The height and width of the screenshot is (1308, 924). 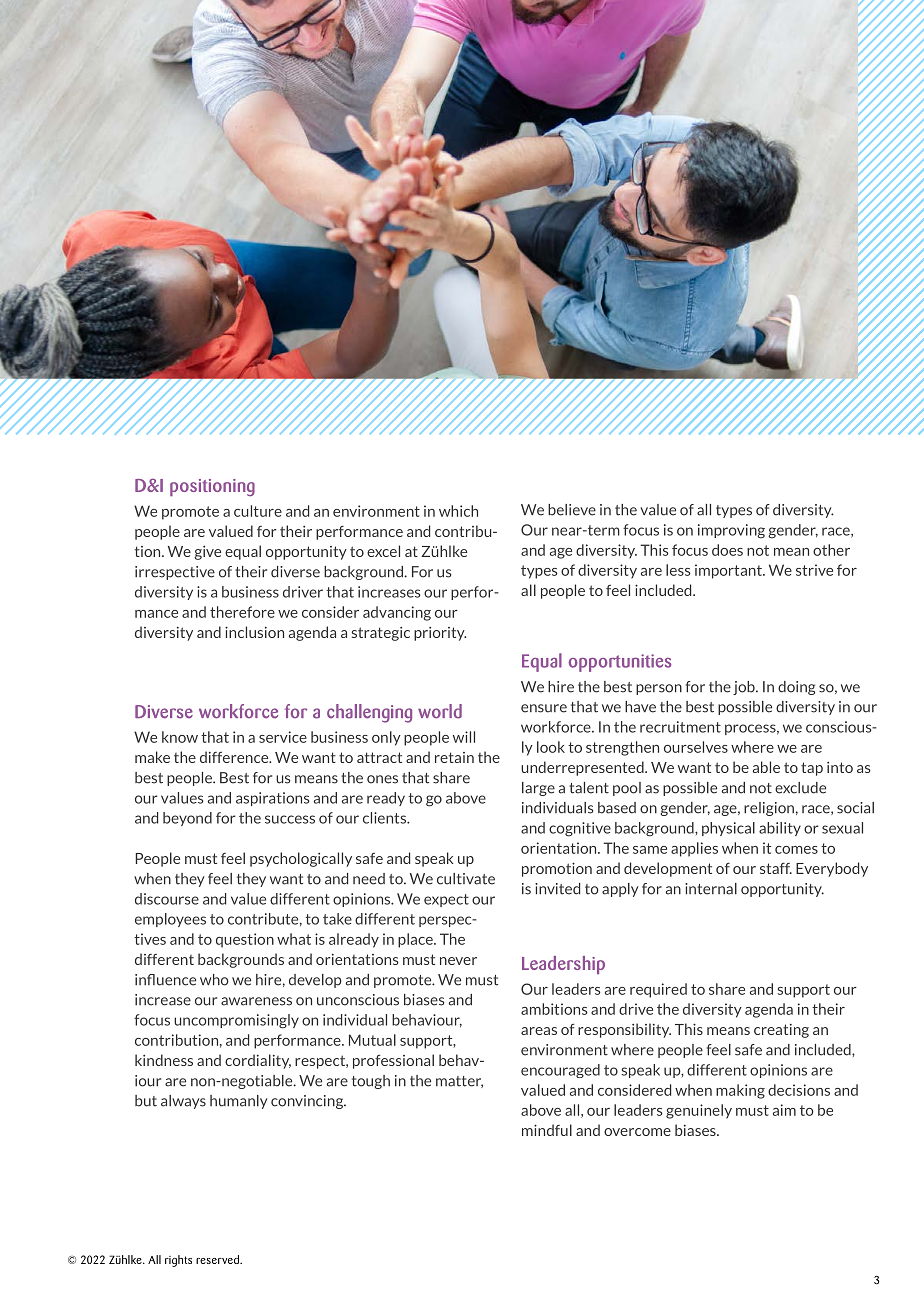 What do you see at coordinates (466, 879) in the screenshot?
I see `cultivate` at bounding box center [466, 879].
